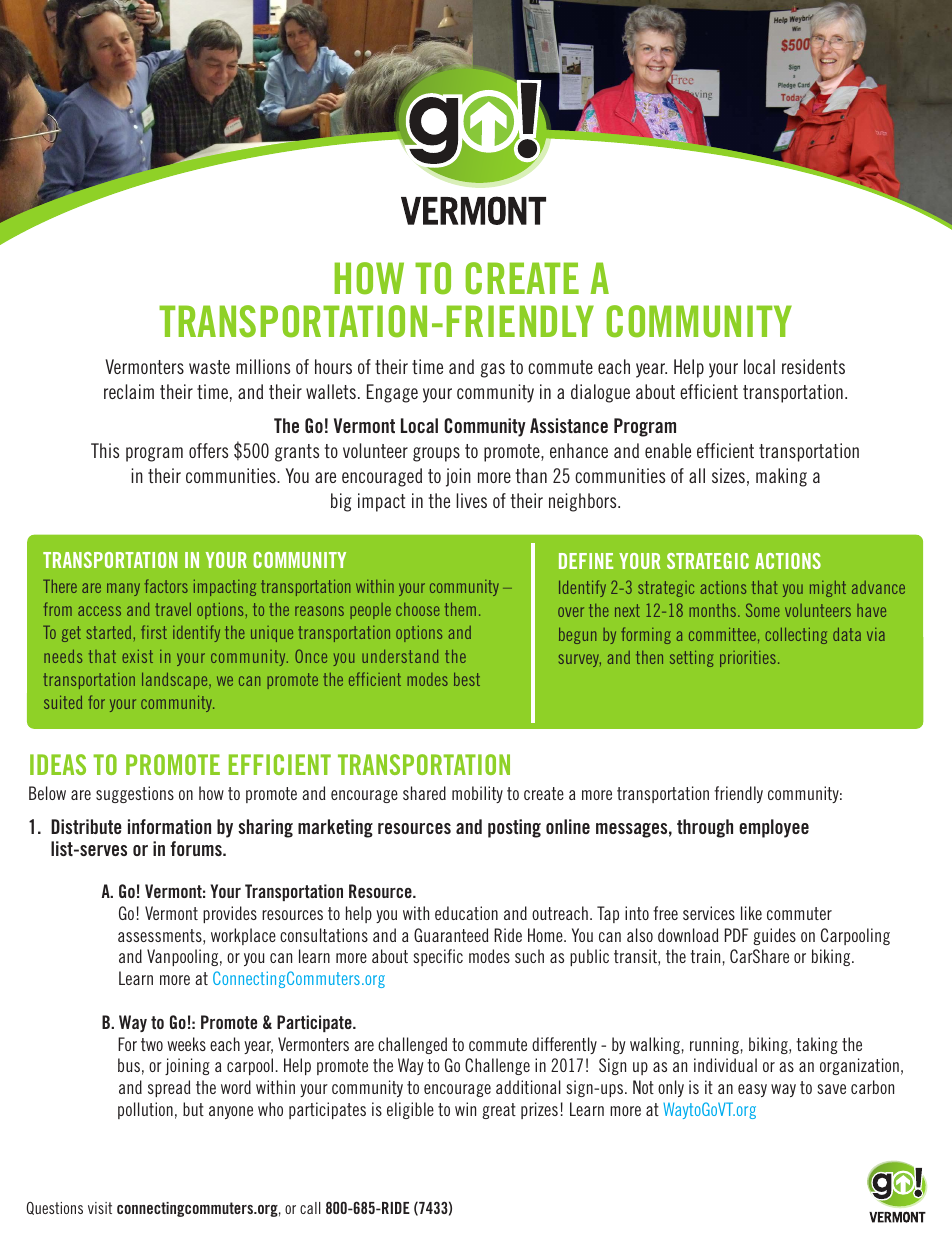  What do you see at coordinates (466, 913) in the screenshot?
I see `education` at bounding box center [466, 913].
